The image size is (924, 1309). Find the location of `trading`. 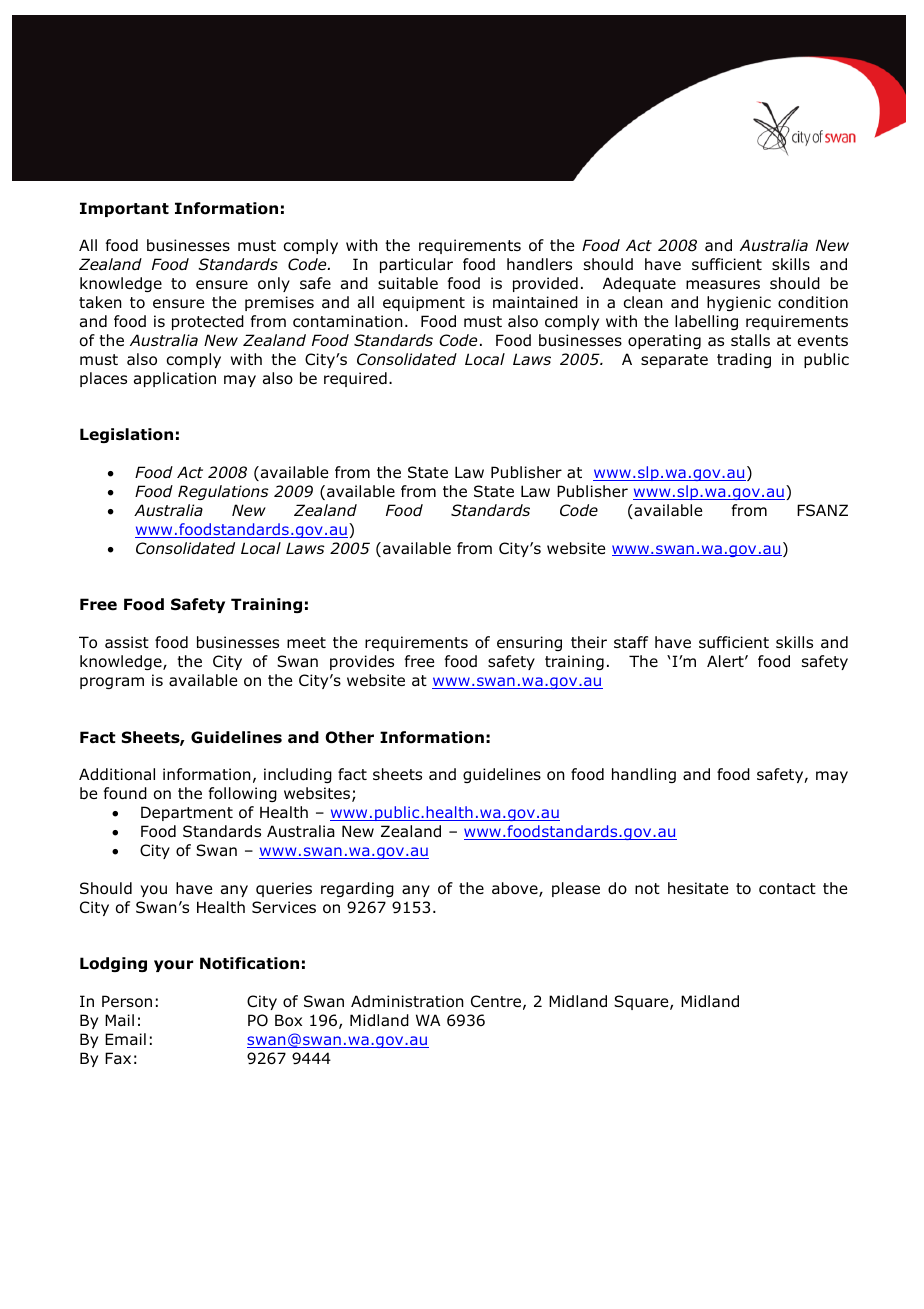

trading is located at coordinates (744, 360).
